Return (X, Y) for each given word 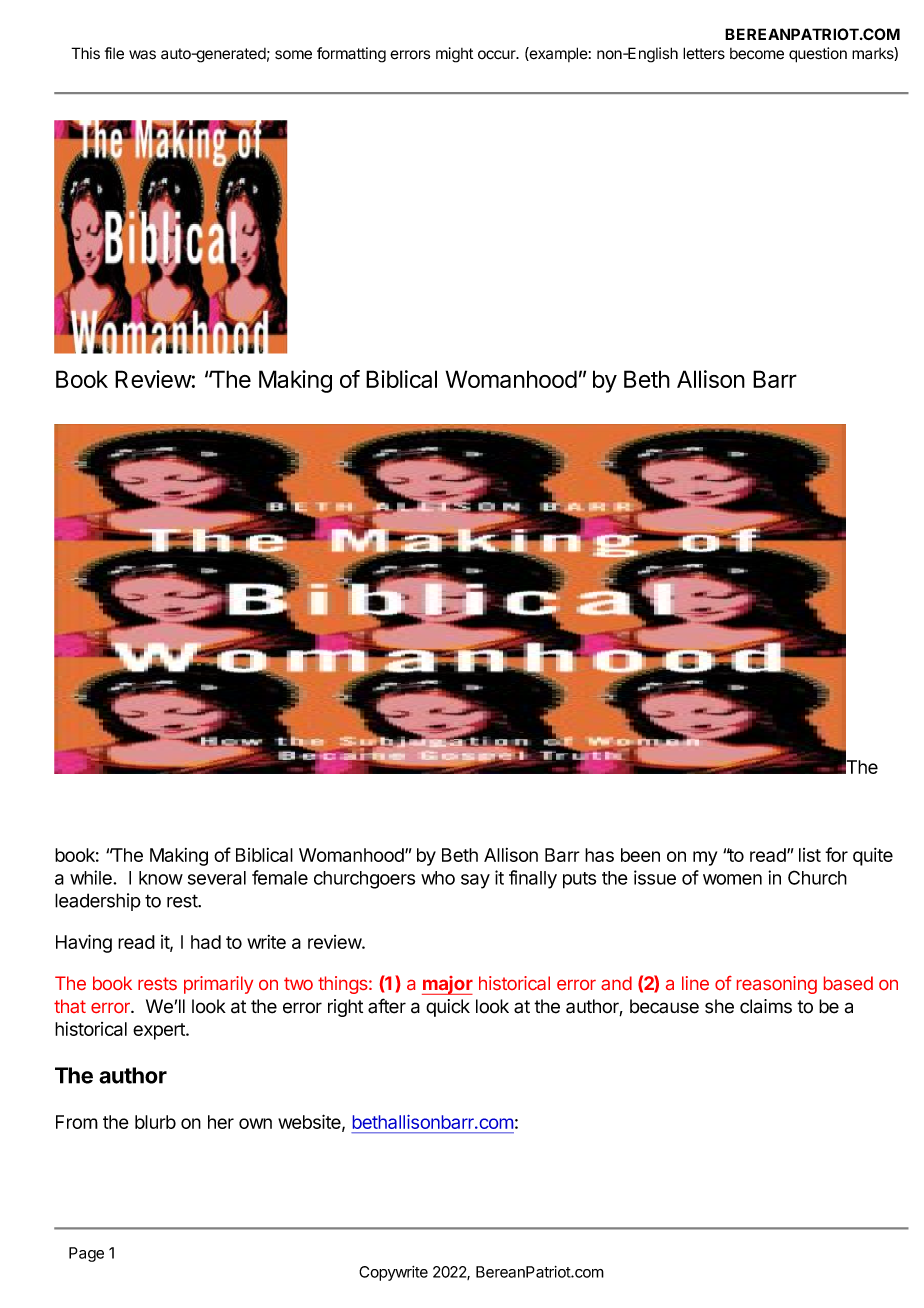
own (255, 1123)
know (161, 878)
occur (498, 55)
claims (766, 1006)
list (810, 855)
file (114, 53)
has (599, 855)
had (206, 942)
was (142, 55)
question (818, 55)
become (757, 54)
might (454, 55)
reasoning (777, 985)
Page (86, 1254)
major (447, 985)
